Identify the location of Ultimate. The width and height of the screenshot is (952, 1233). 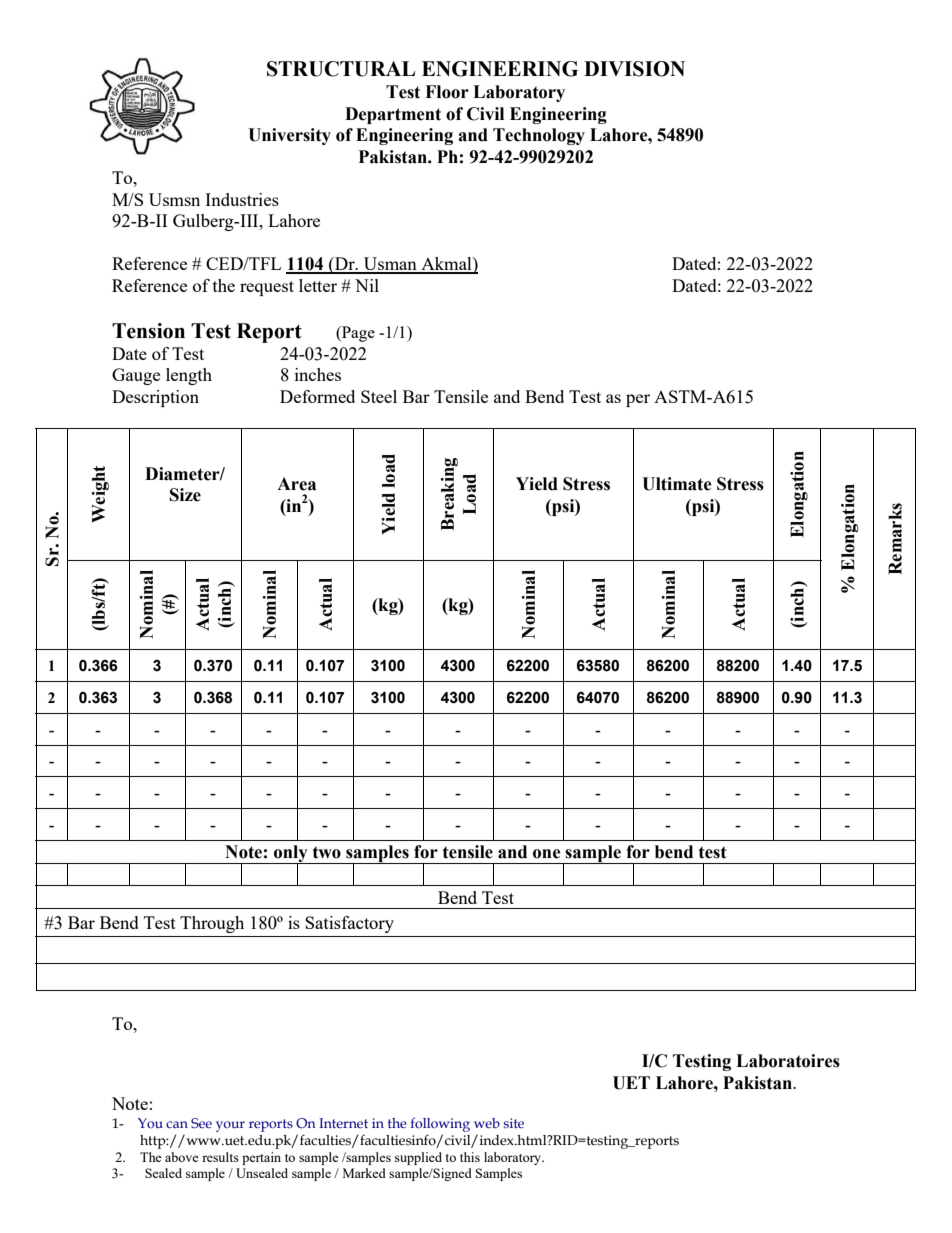
(677, 484).
